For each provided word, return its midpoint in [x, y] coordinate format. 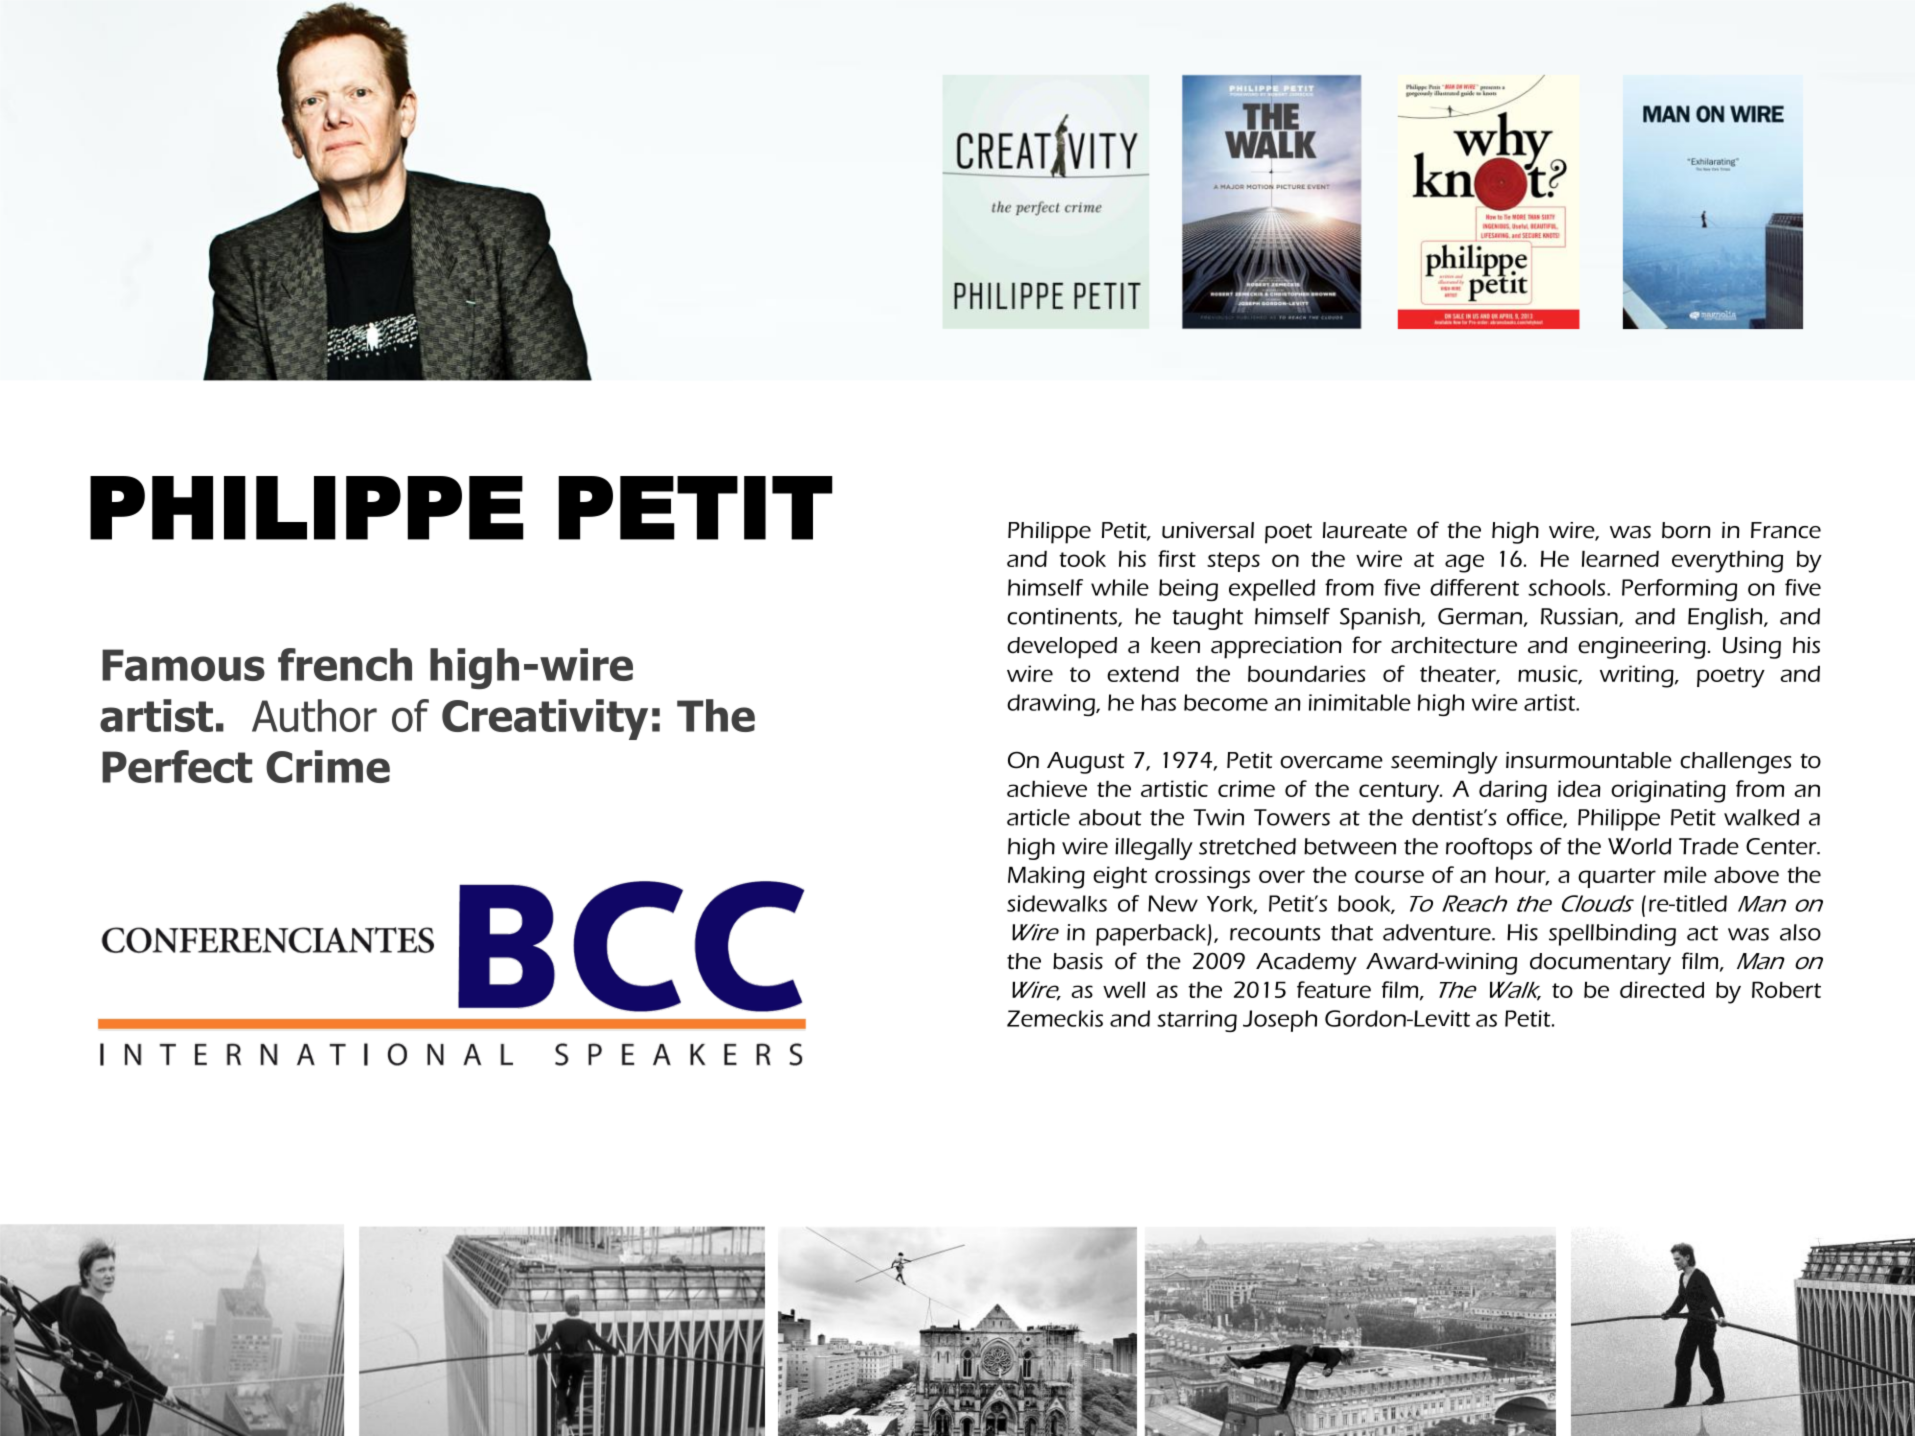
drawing [1052, 705]
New [1173, 903]
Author [314, 715]
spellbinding [1612, 935]
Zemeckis [1055, 1018]
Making [1046, 877]
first [1177, 558]
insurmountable [1589, 760]
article [1038, 817]
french [345, 664]
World [1639, 846]
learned [1620, 559]
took [1082, 559]
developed [1062, 648]
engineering [1642, 648]
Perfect [177, 766]
